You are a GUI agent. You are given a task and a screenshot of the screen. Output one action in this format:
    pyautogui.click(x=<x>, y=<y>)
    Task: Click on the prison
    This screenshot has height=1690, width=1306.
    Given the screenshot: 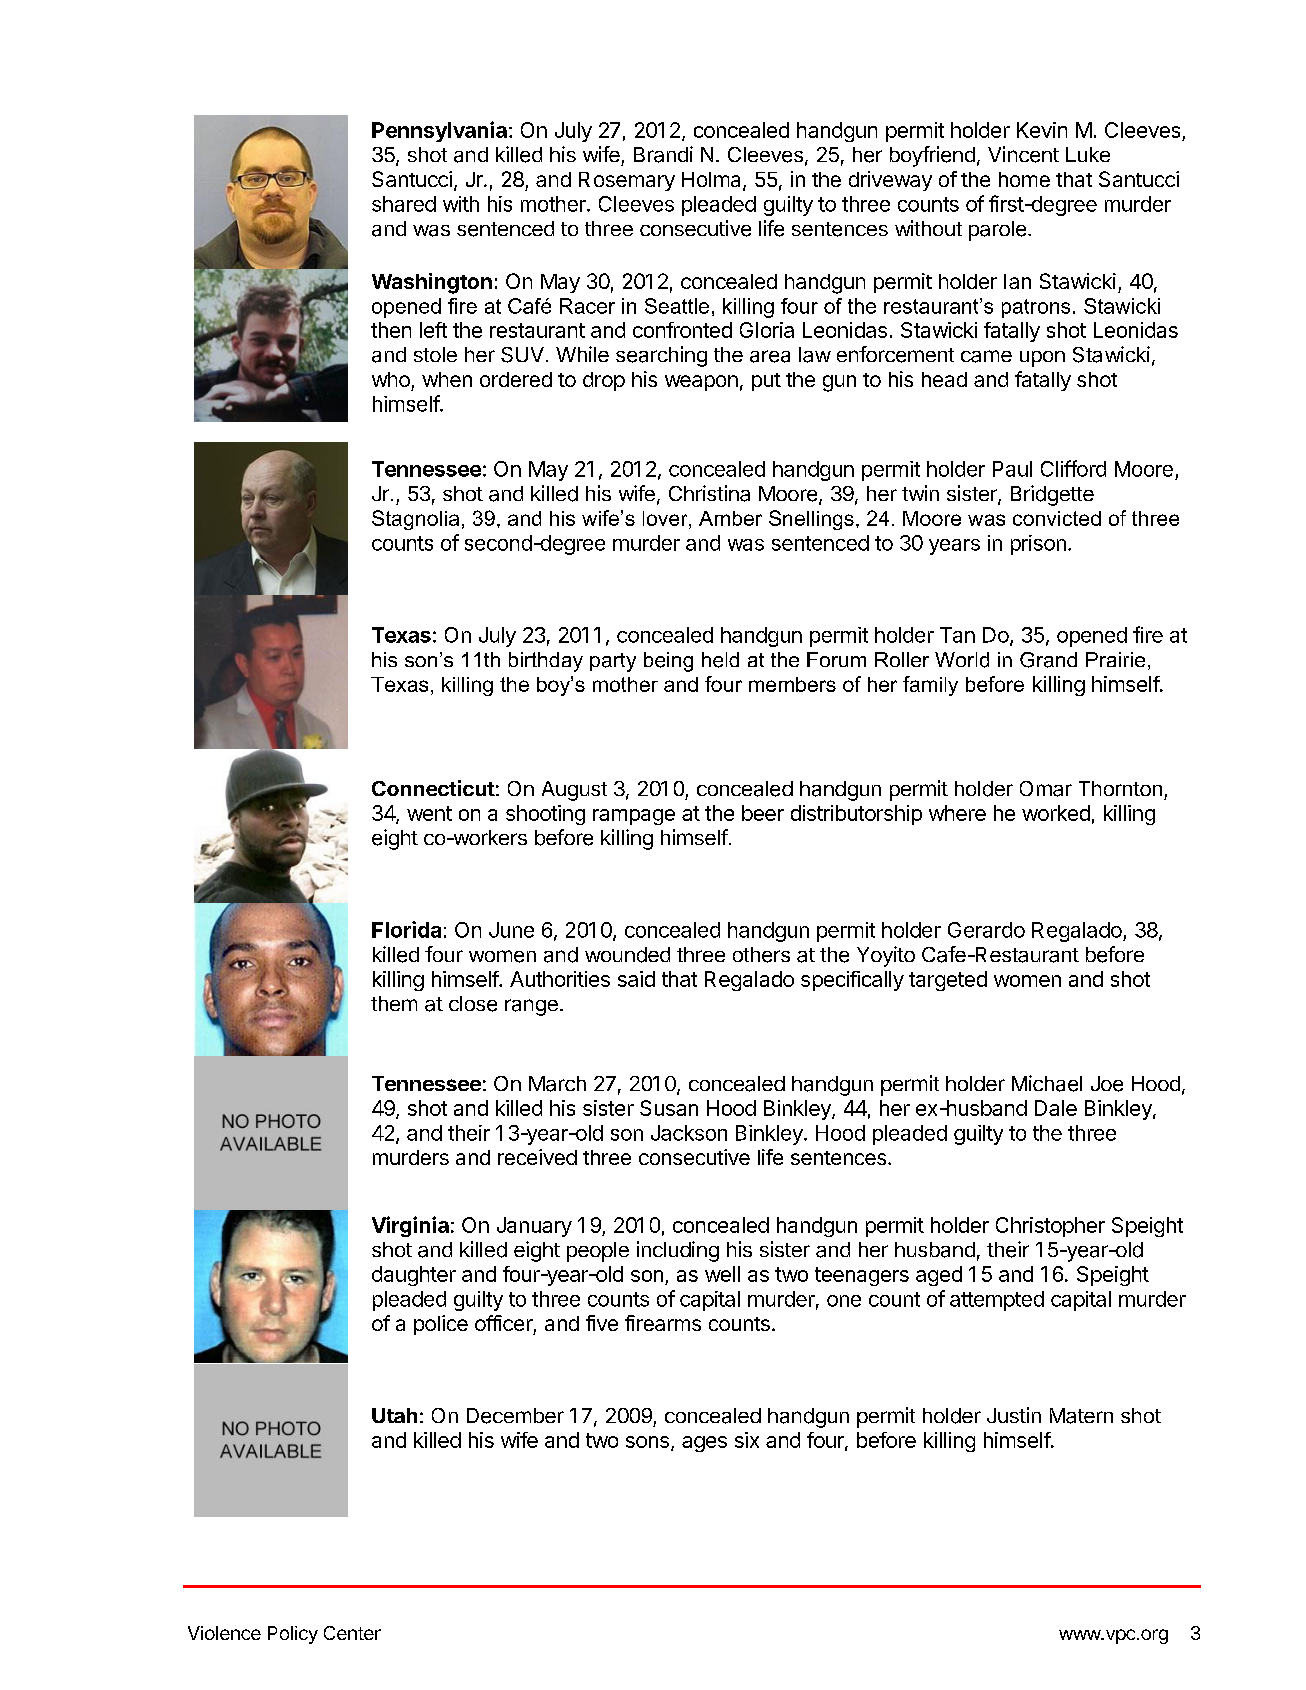 What is the action you would take?
    pyautogui.click(x=1038, y=545)
